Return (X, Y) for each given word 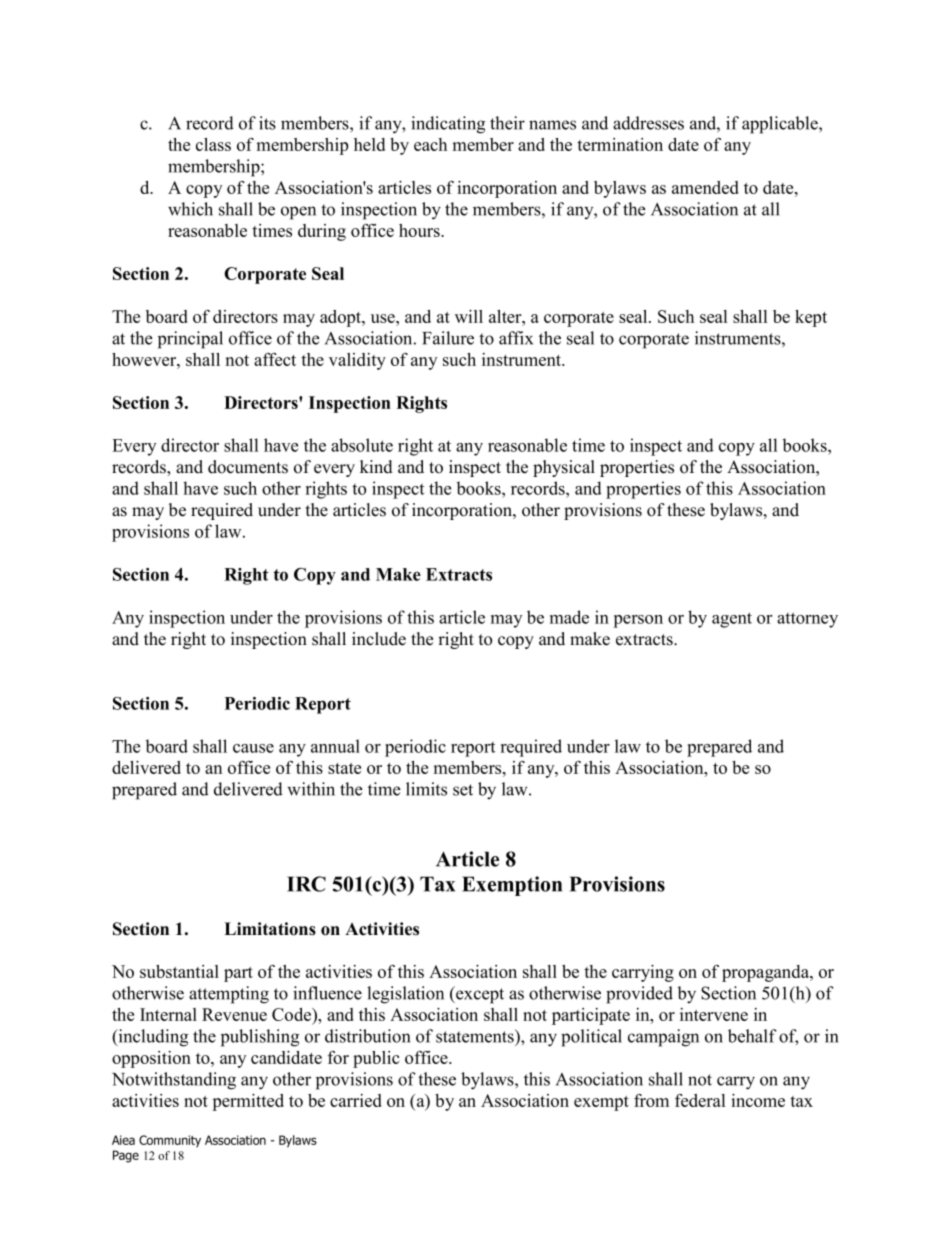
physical (564, 468)
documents (248, 467)
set (463, 790)
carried (356, 1100)
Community (170, 1141)
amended (705, 187)
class (213, 144)
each (430, 144)
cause (253, 748)
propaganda (767, 973)
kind (376, 467)
